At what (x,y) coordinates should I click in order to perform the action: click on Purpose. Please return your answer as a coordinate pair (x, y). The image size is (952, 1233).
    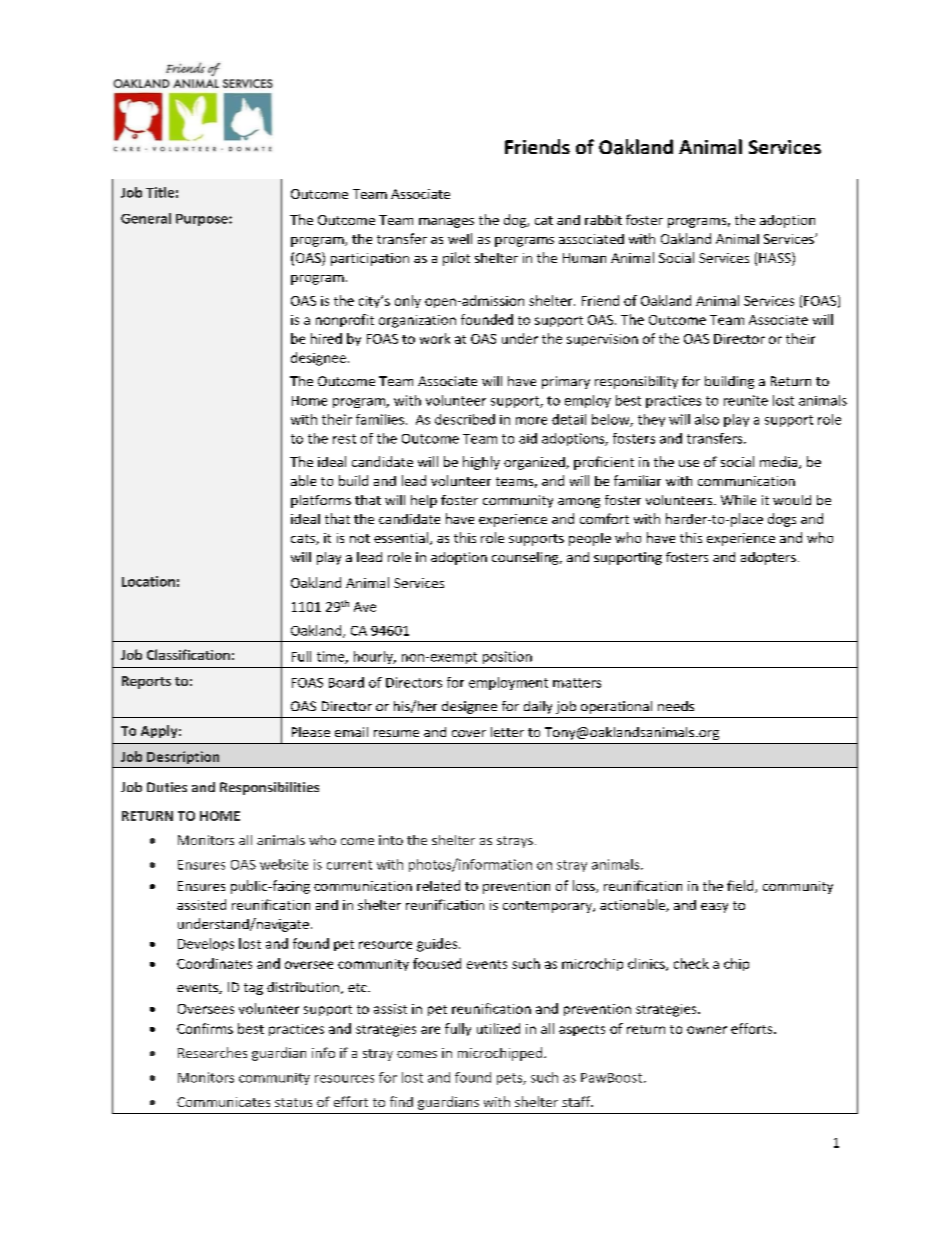
    Looking at the image, I should click on (203, 220).
